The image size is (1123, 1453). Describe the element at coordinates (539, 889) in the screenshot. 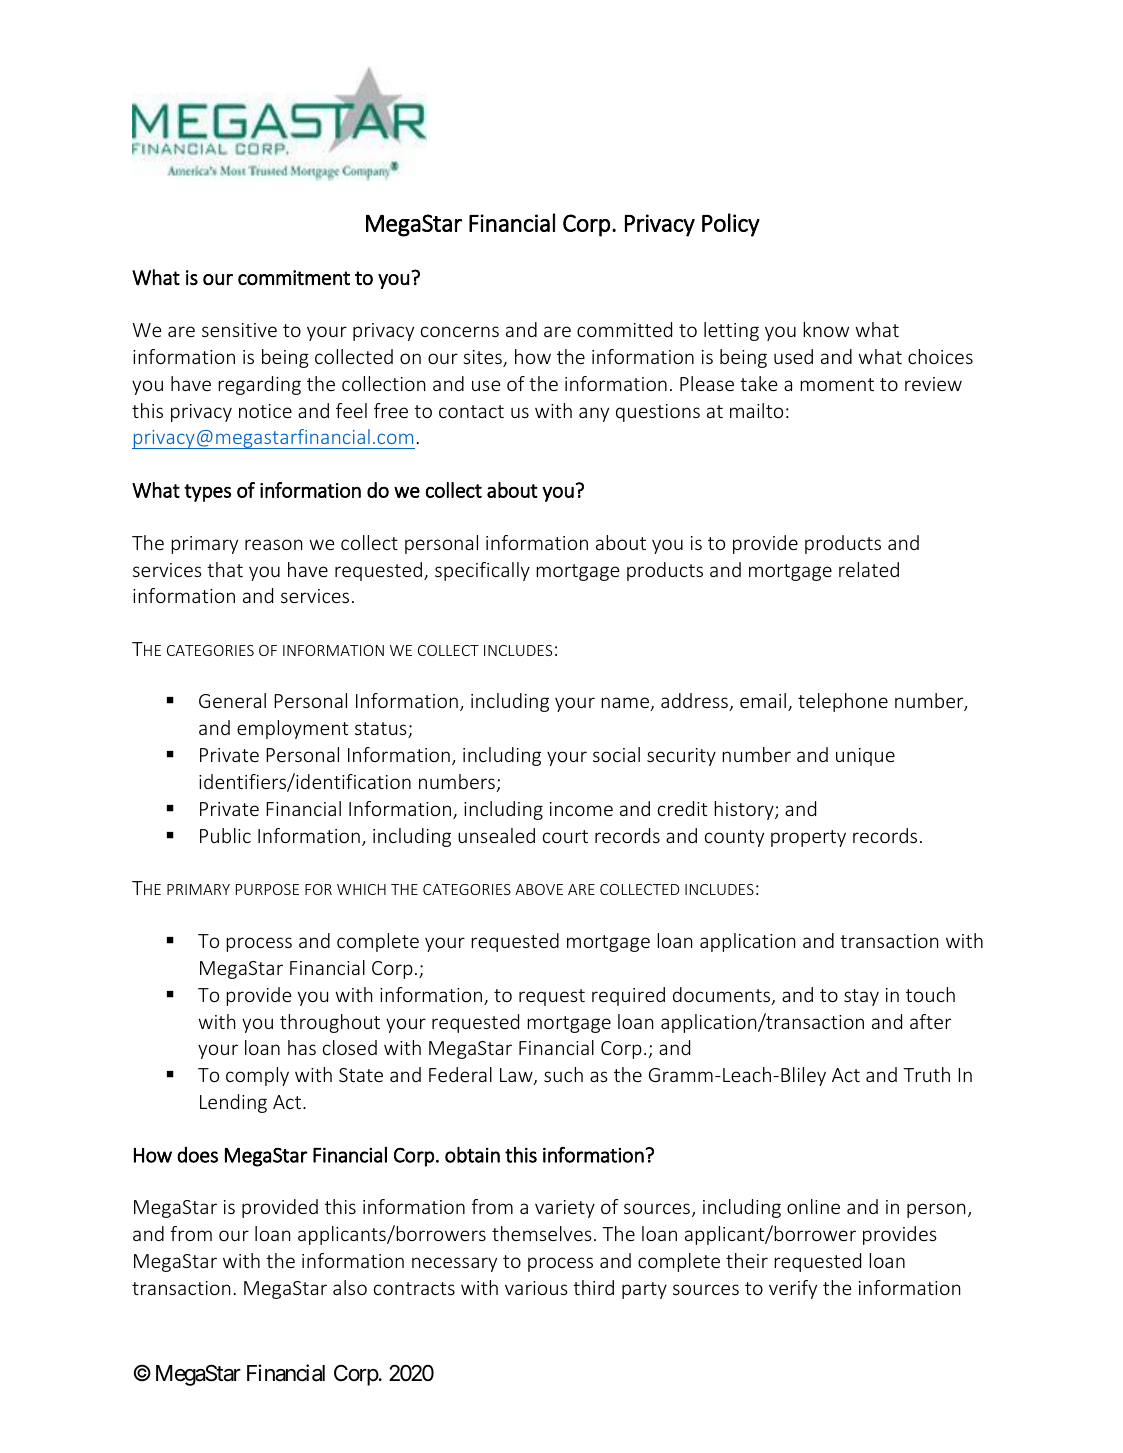

I see `ABOVE` at that location.
